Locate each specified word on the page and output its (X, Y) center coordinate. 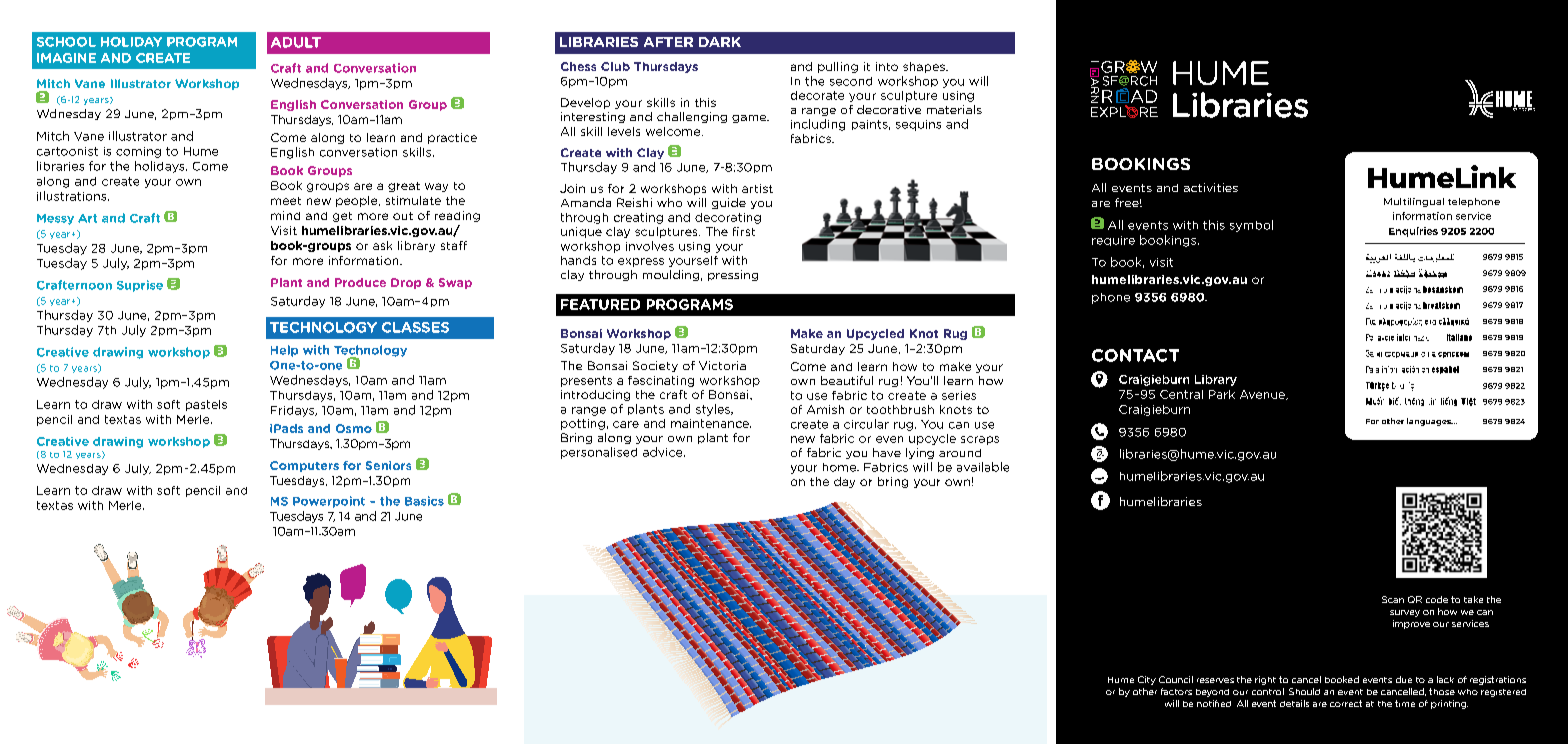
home (840, 467)
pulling (838, 67)
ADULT (296, 42)
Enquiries (1413, 232)
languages (1430, 422)
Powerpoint (329, 502)
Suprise (140, 286)
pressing (733, 275)
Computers (304, 466)
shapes (925, 67)
